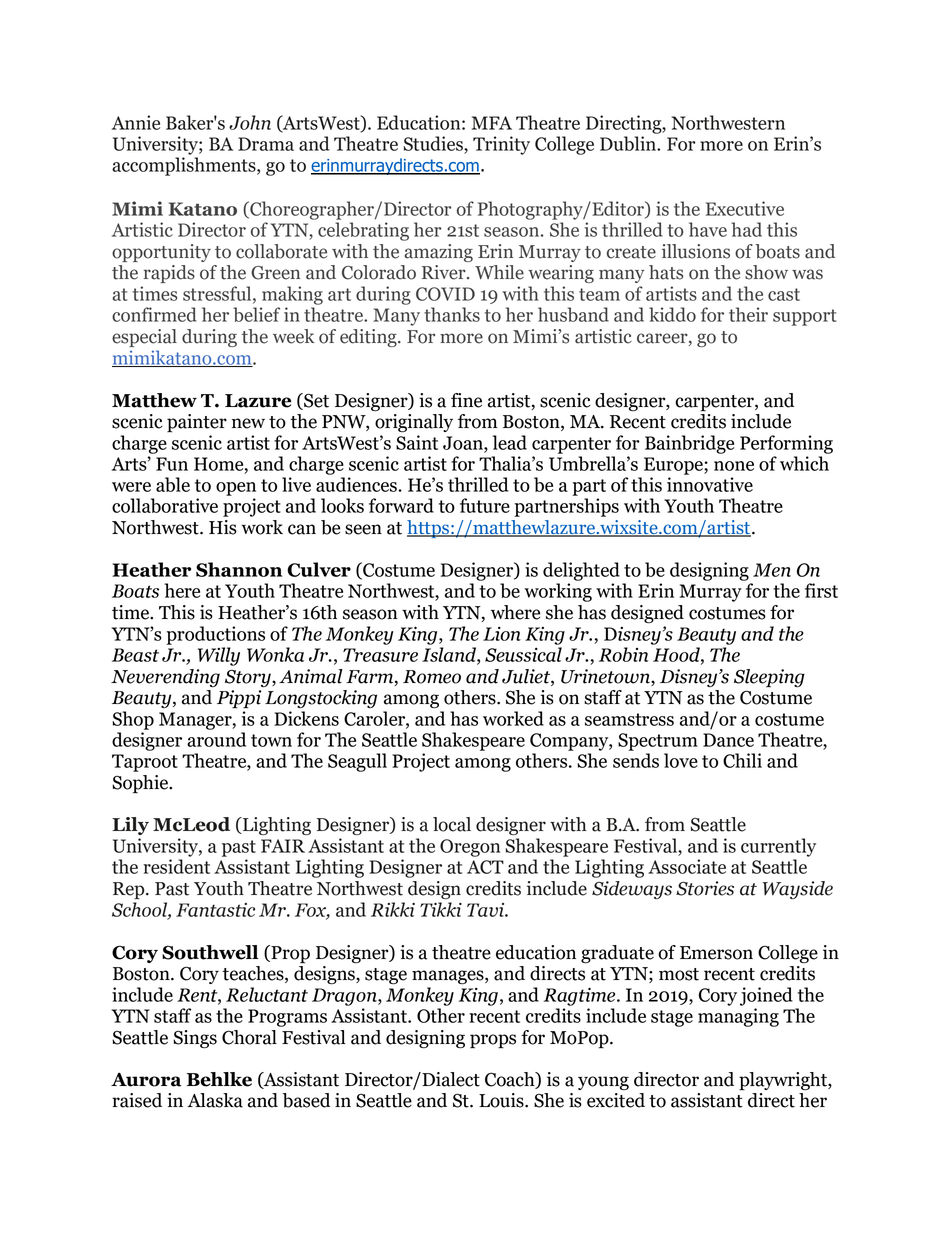  I want to click on Pippi, so click(239, 699).
